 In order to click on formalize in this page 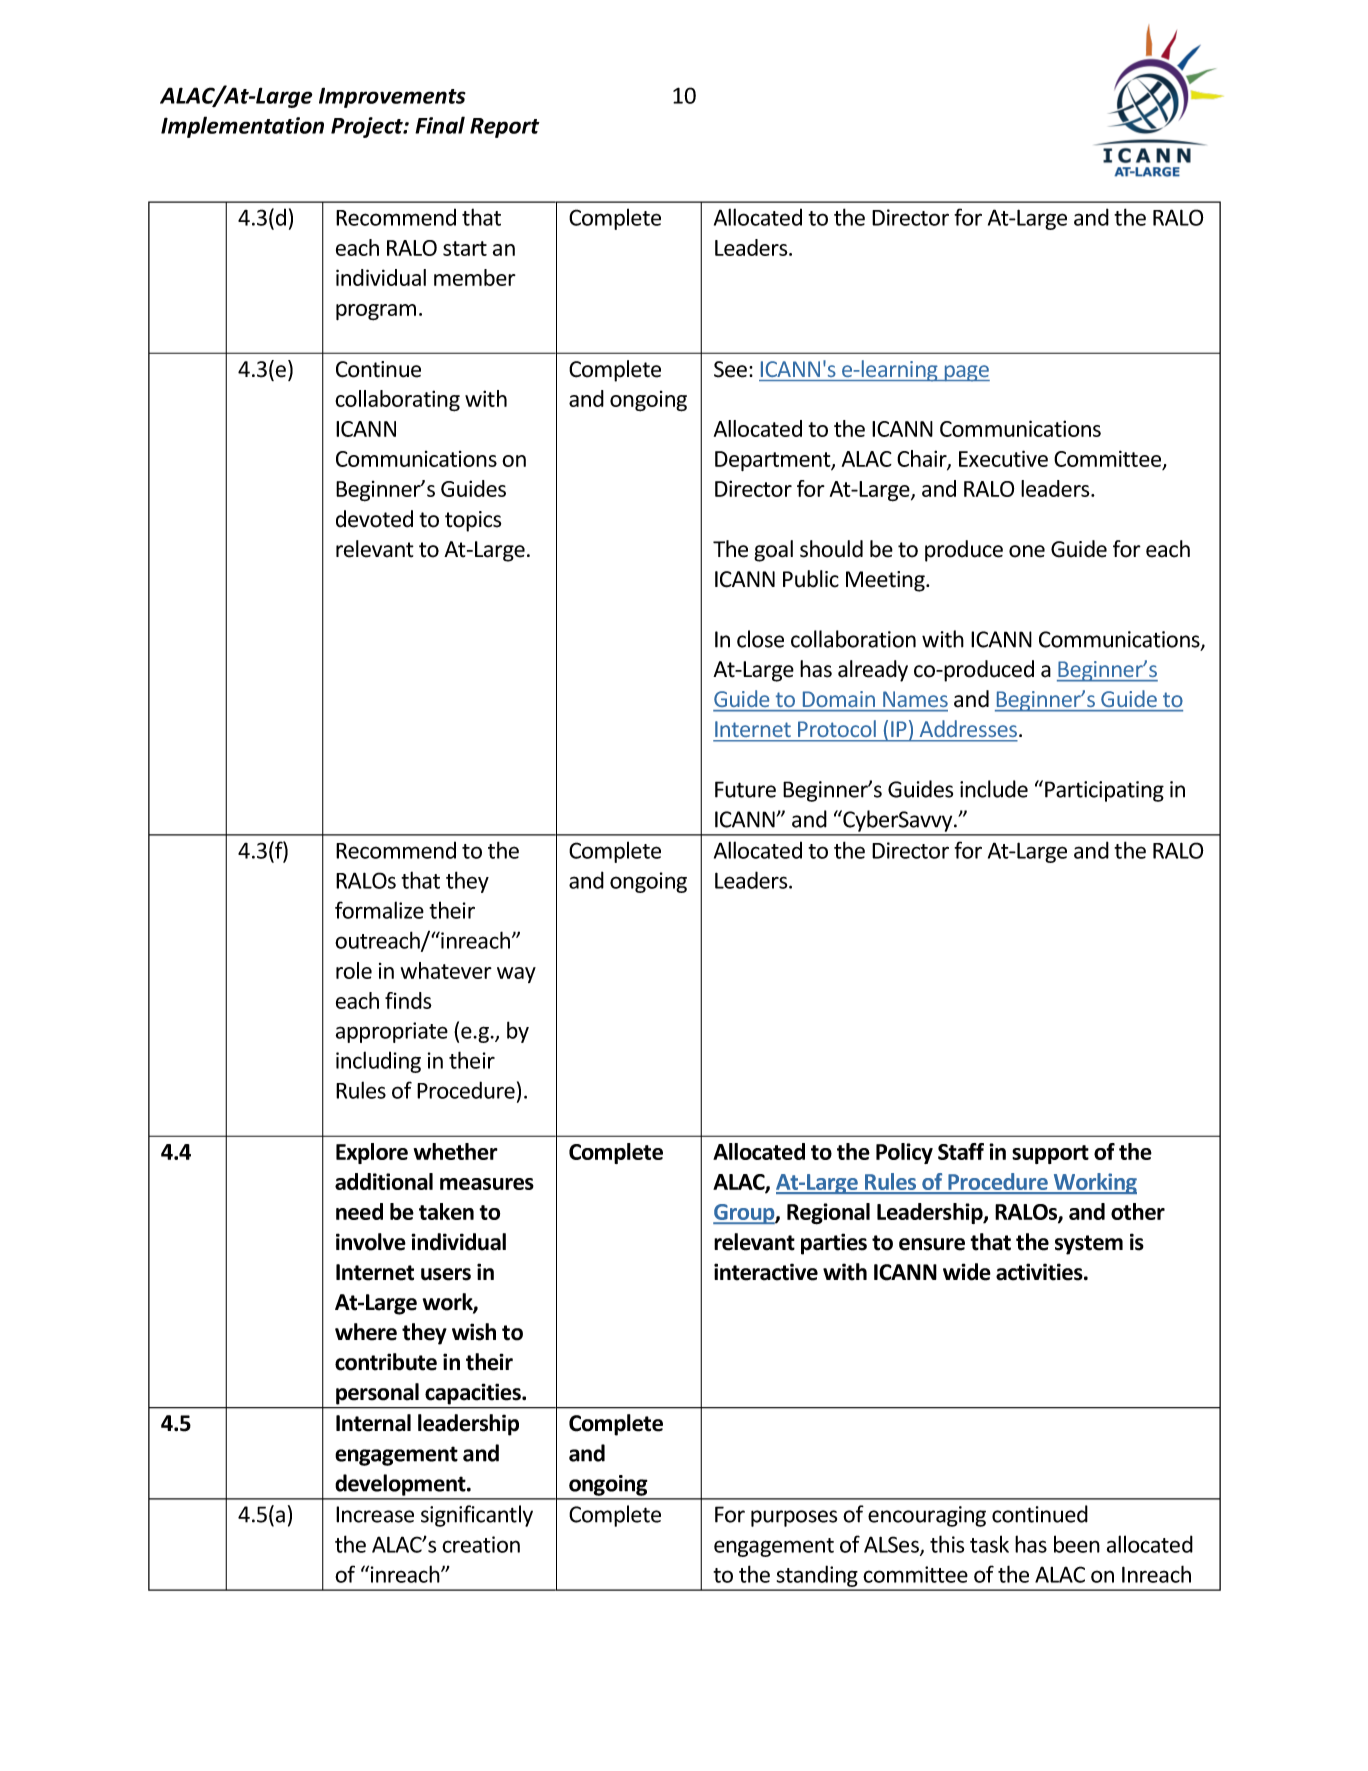, I will do `click(379, 910)`.
